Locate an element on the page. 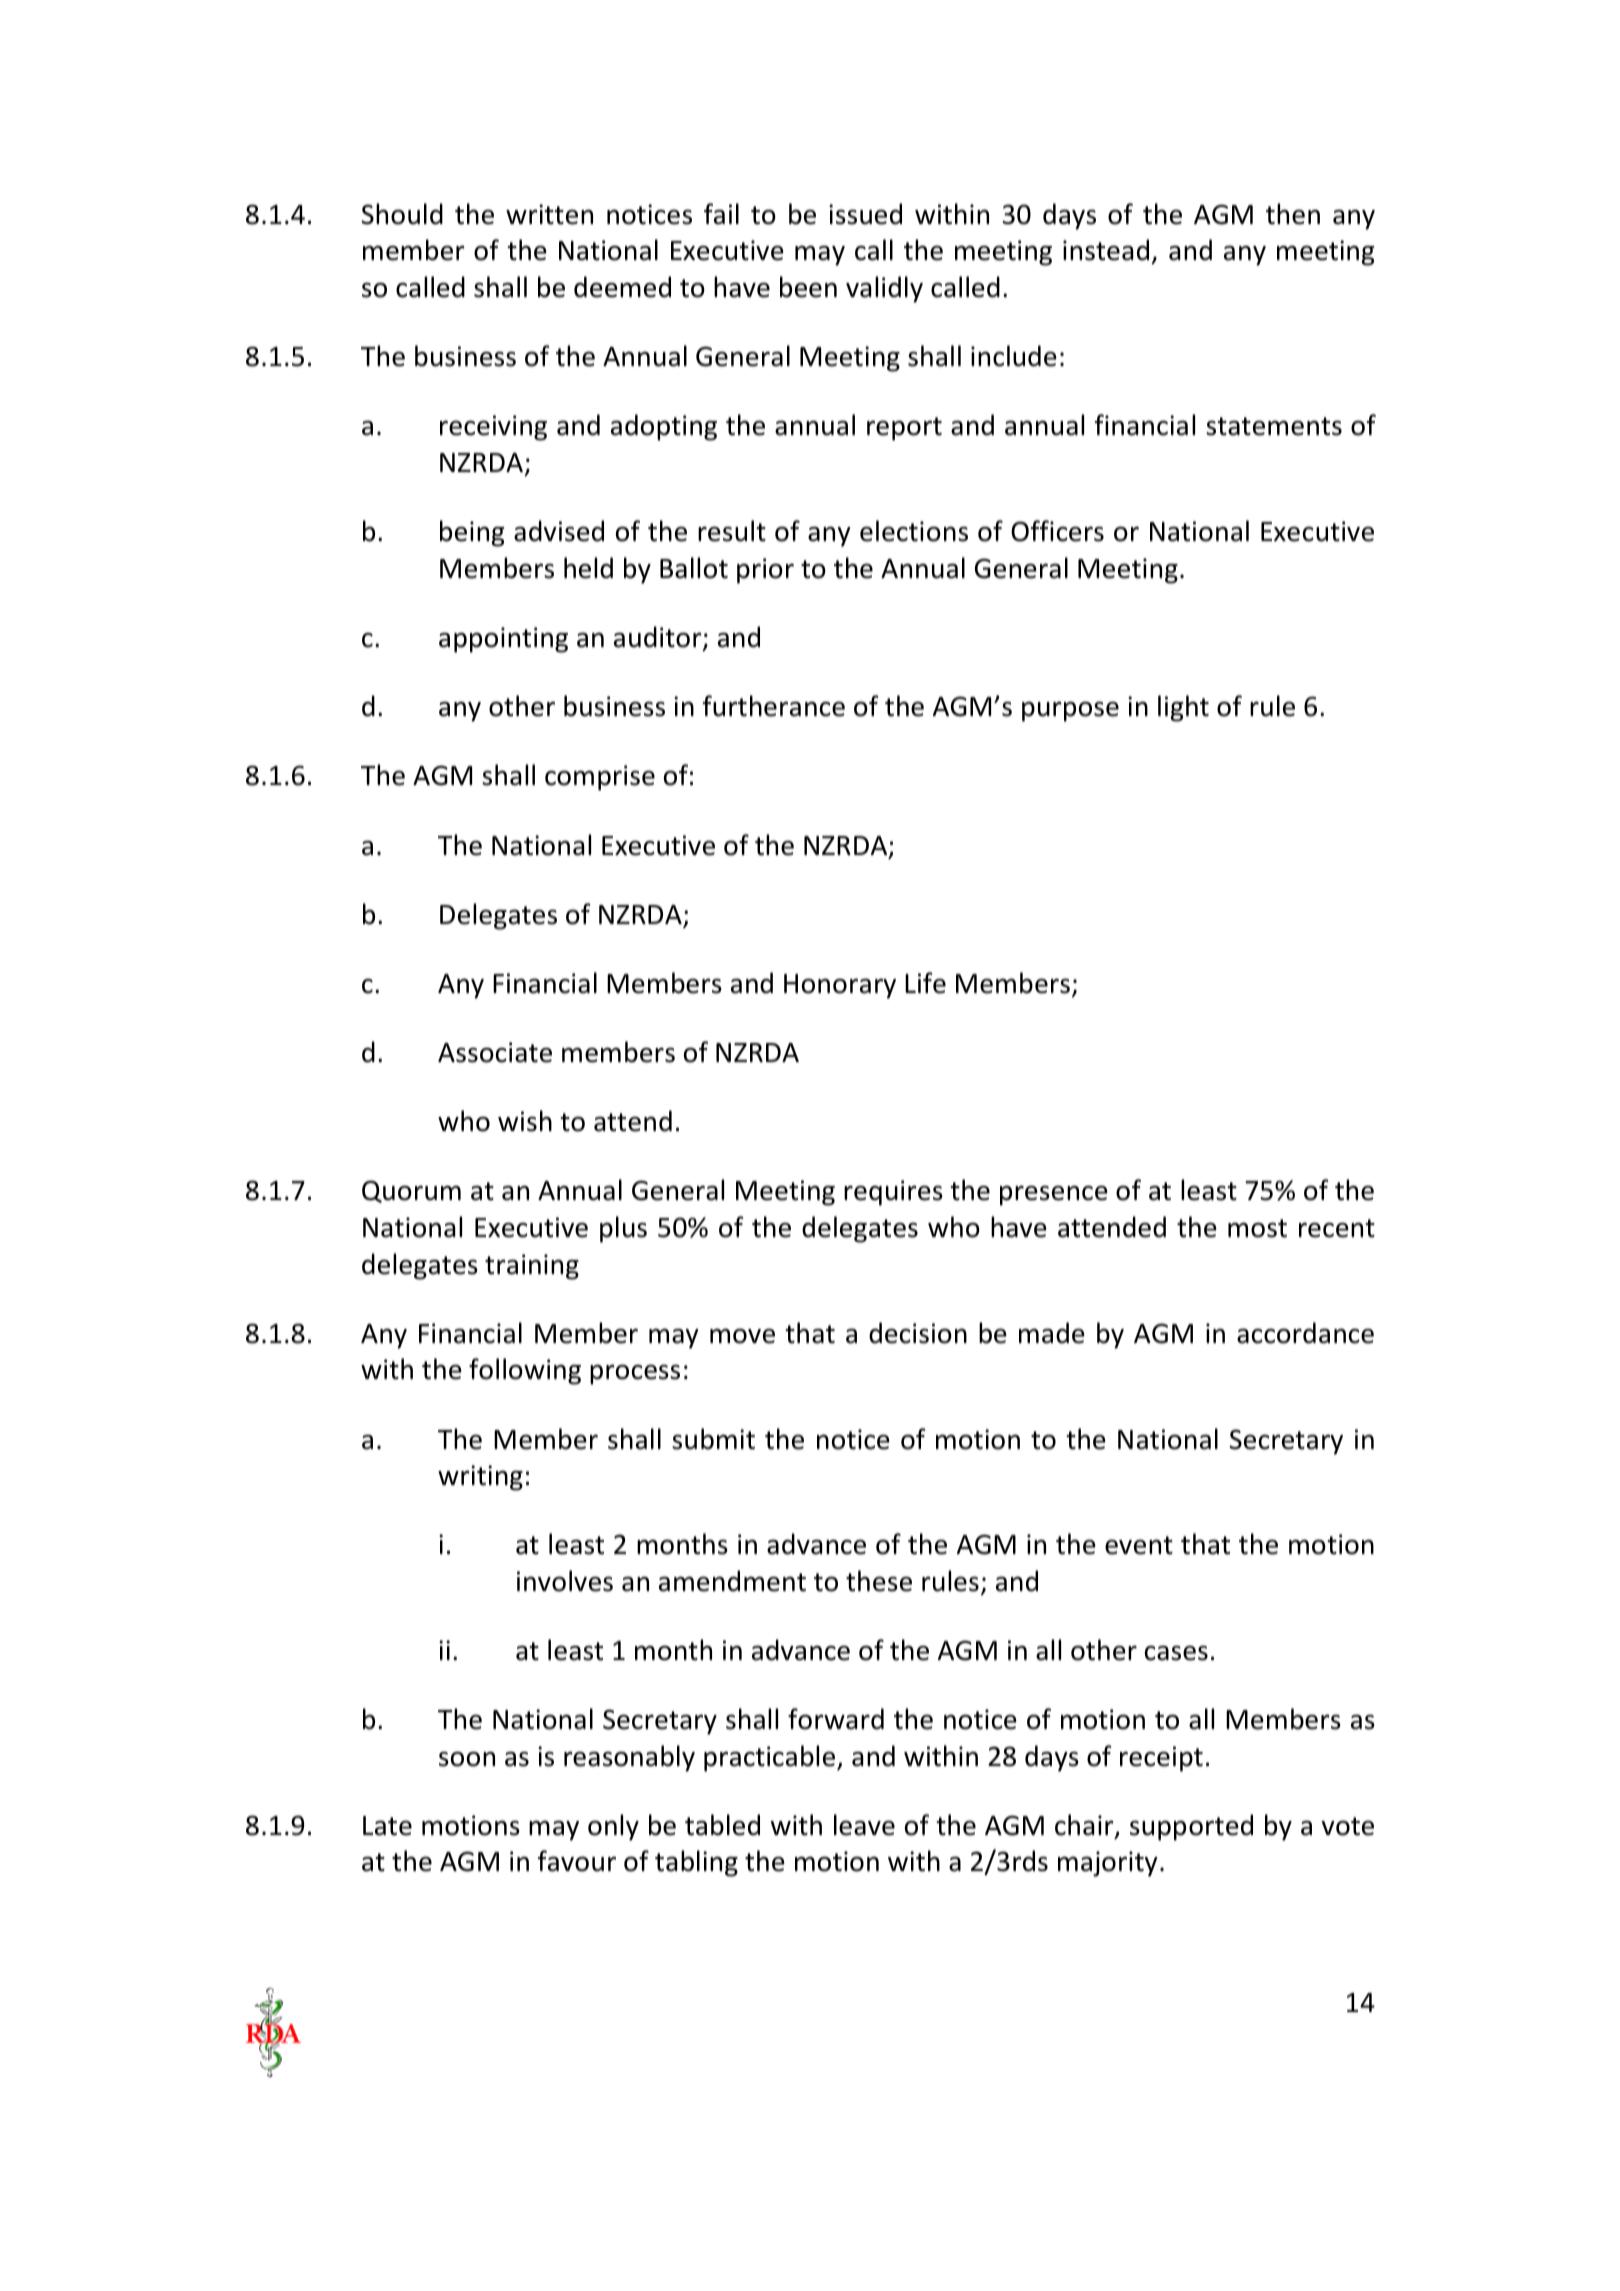 The image size is (1620, 2291). soon is located at coordinates (467, 1759).
